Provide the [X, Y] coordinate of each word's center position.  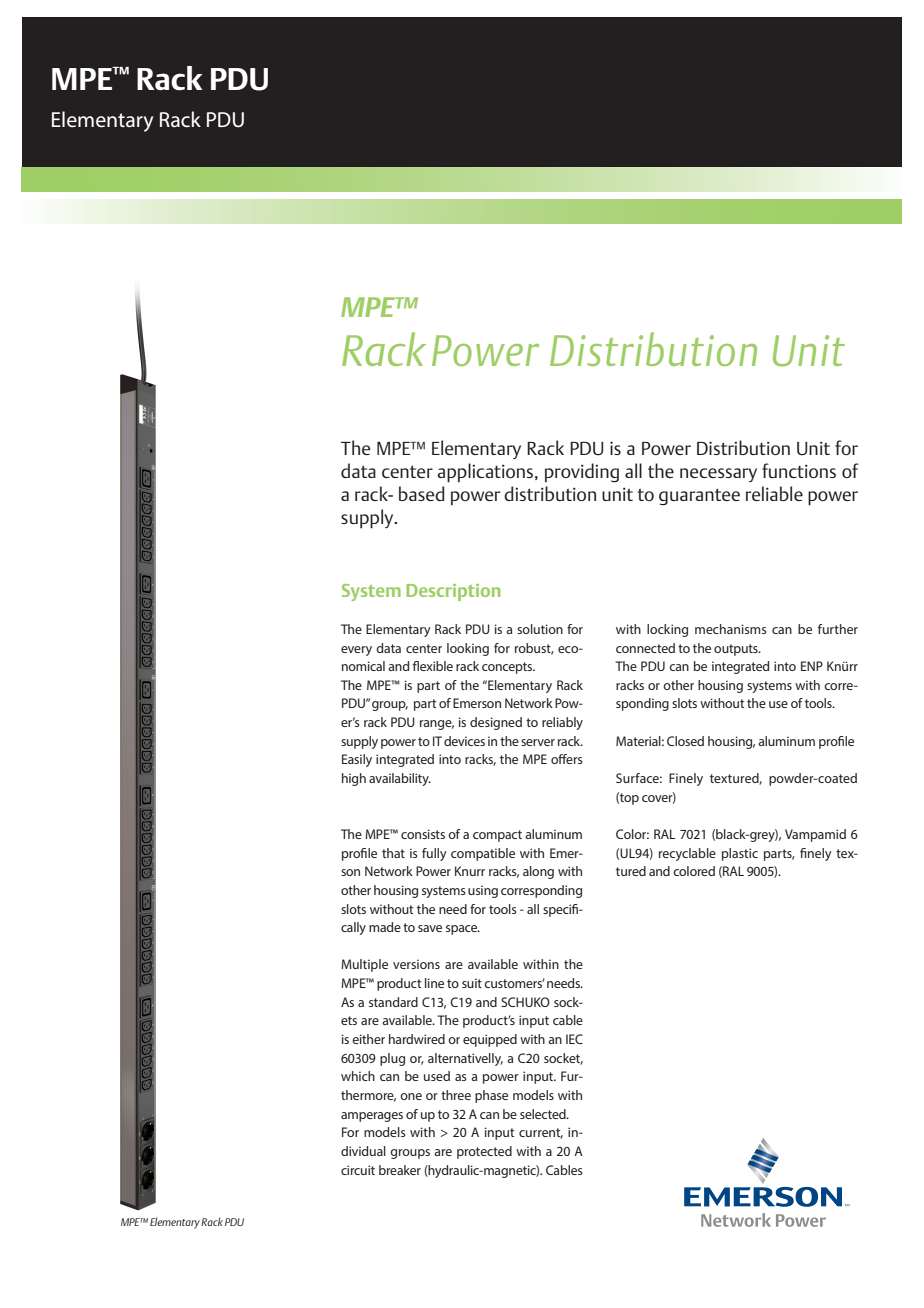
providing [582, 473]
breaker [400, 1170]
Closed [685, 741]
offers [567, 759]
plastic [740, 854]
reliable [774, 493]
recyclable [687, 854]
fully [434, 854]
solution [540, 629]
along [538, 872]
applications [486, 473]
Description [453, 592]
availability [400, 779]
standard [393, 1002]
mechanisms [731, 629]
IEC [574, 1039]
